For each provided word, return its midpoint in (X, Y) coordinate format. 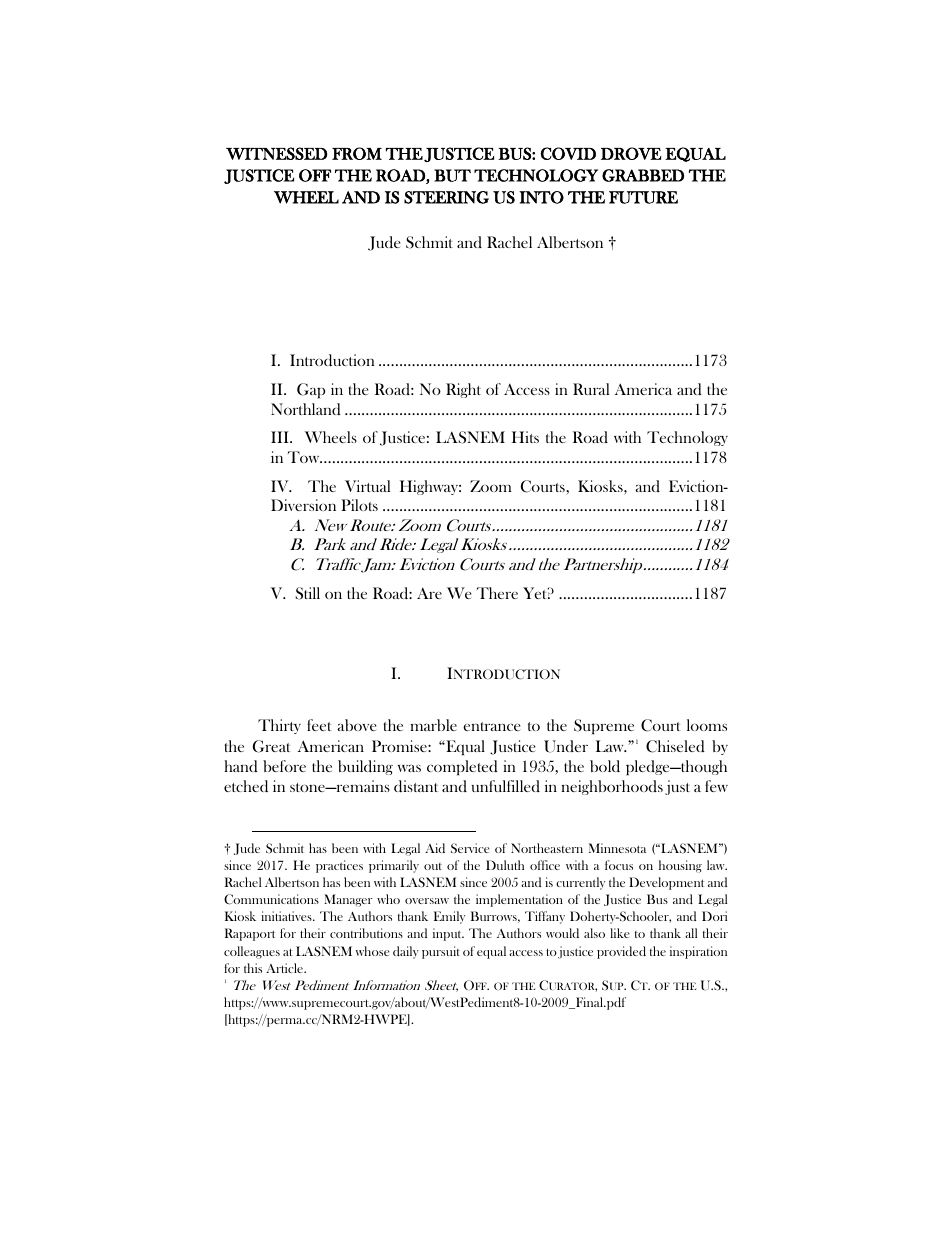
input (448, 934)
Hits (525, 437)
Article (285, 968)
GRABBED (643, 175)
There (497, 593)
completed (462, 767)
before (284, 766)
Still (308, 593)
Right (463, 390)
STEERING (446, 197)
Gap (311, 390)
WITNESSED (277, 153)
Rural (591, 389)
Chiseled (675, 746)
